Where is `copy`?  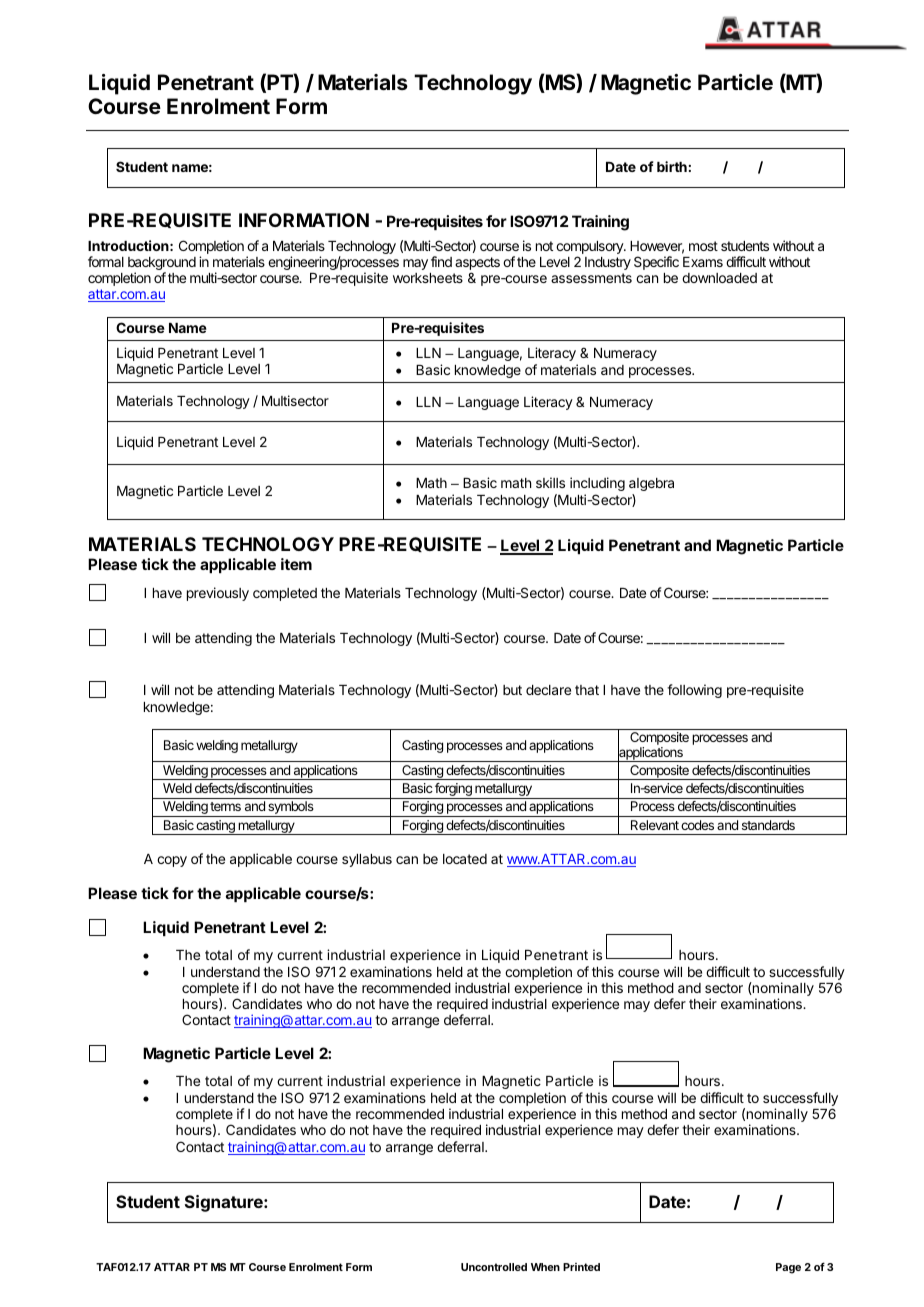 copy is located at coordinates (172, 861).
